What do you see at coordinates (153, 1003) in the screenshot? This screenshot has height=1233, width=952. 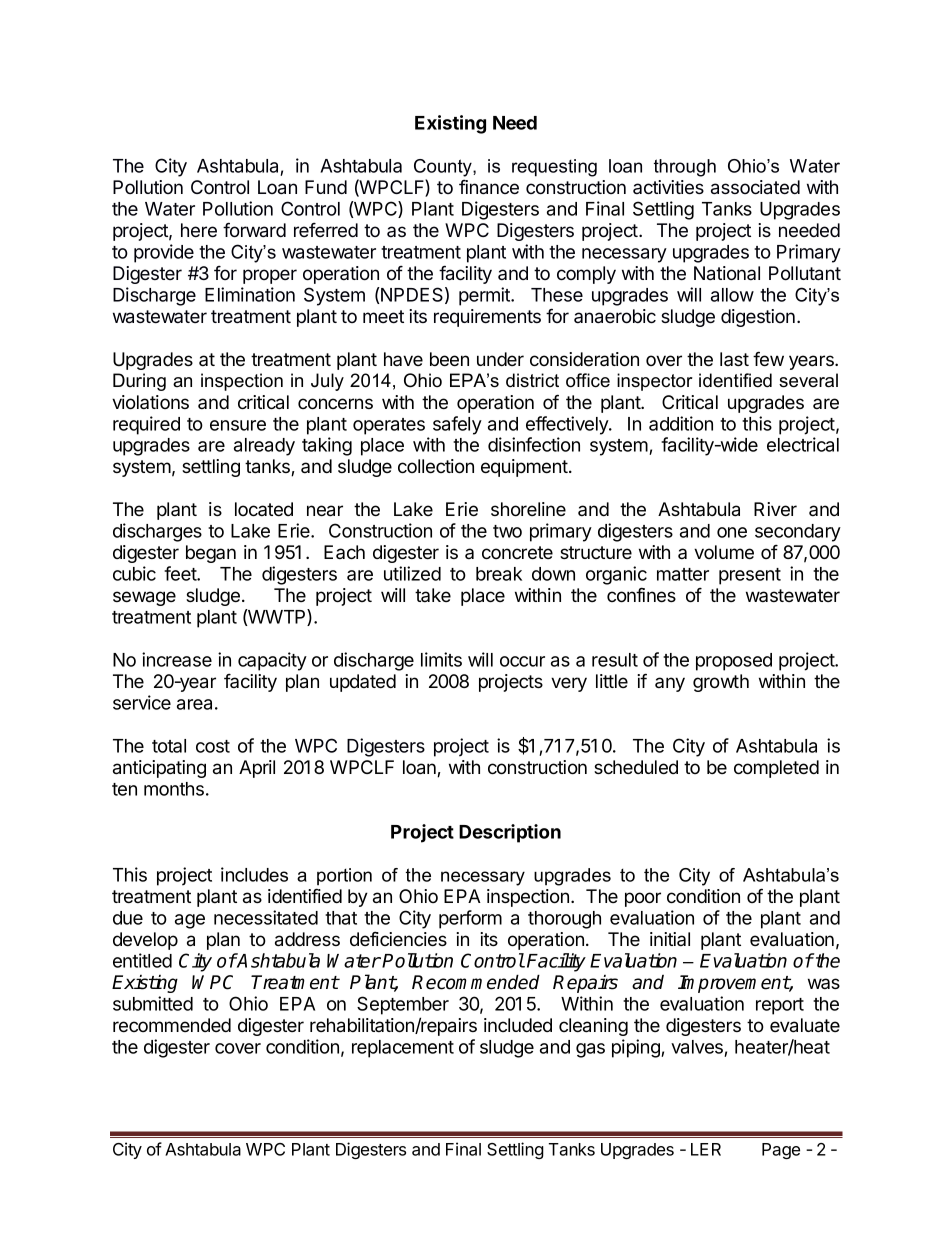 I see `submitted` at bounding box center [153, 1003].
